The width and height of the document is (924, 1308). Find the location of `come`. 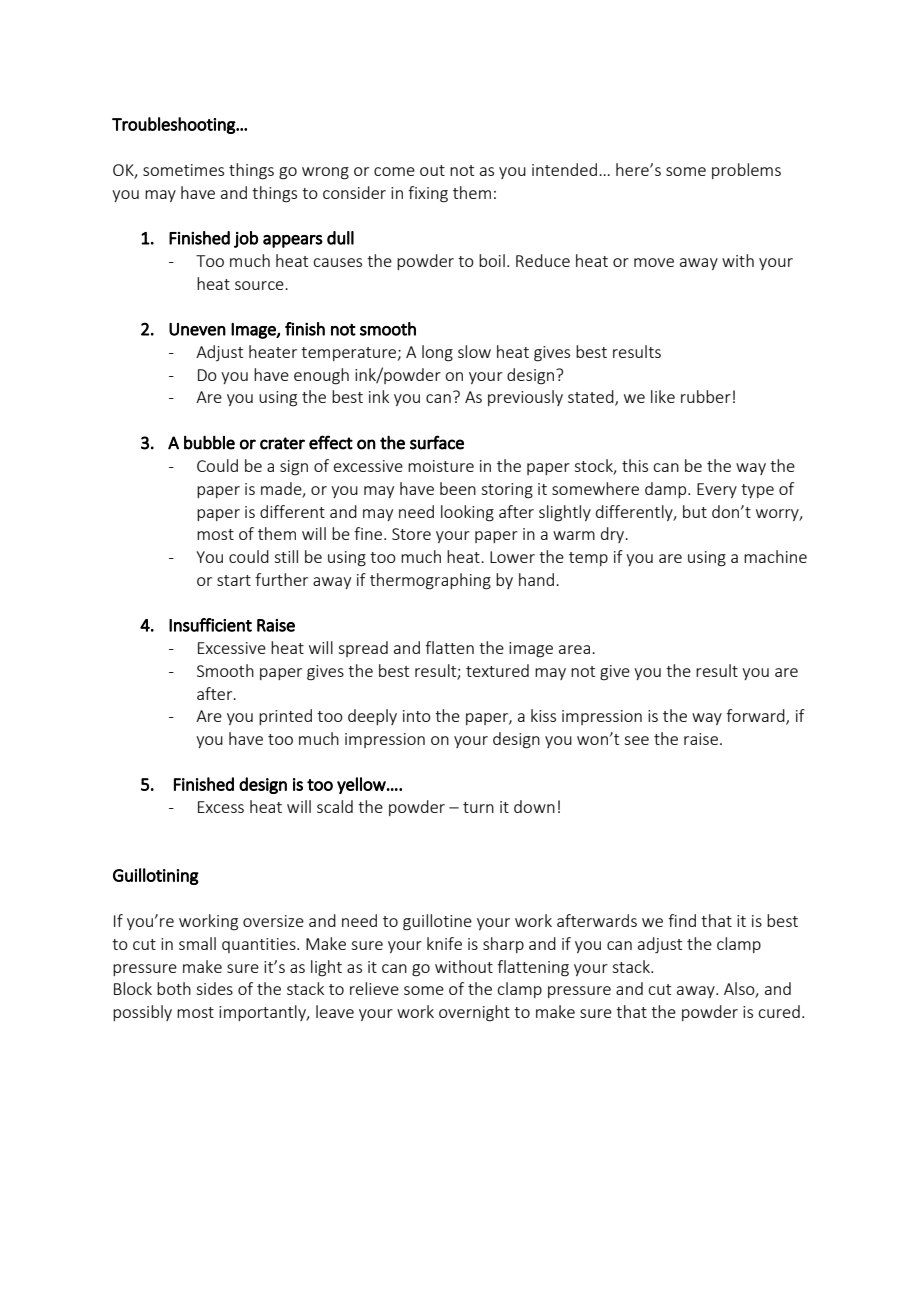

come is located at coordinates (394, 171).
